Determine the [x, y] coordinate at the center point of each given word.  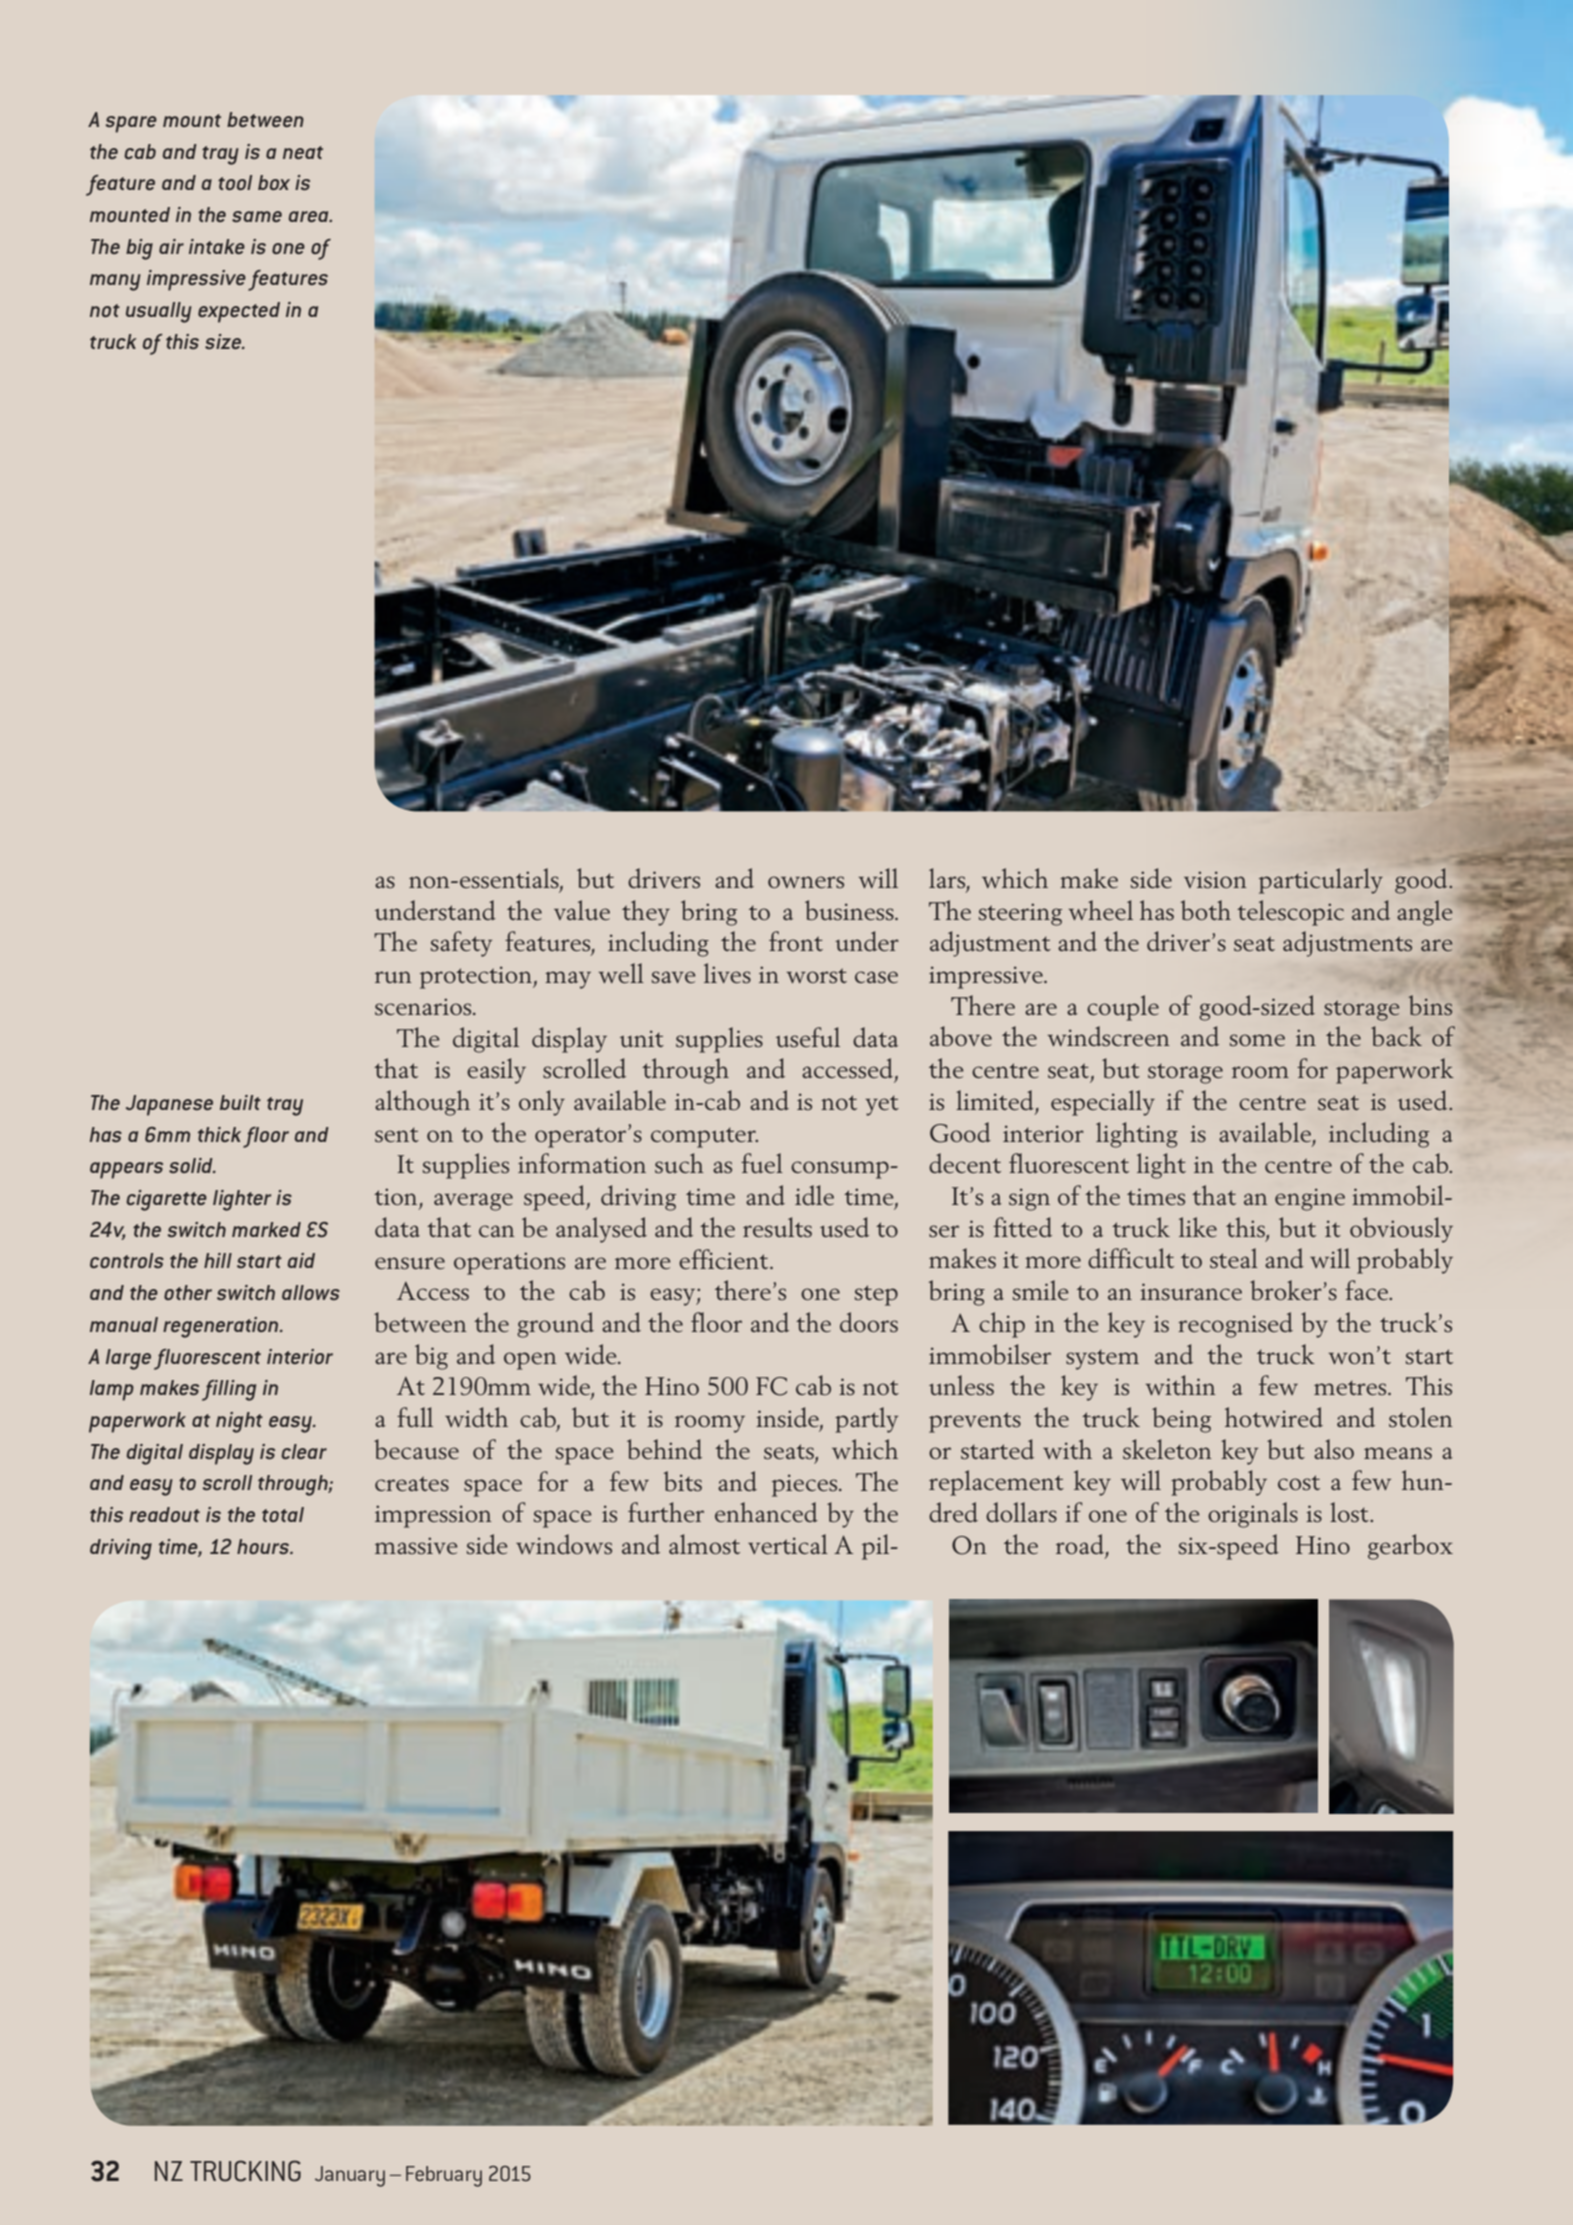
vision [1215, 879]
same [257, 216]
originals [1253, 1515]
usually [159, 312]
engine [1310, 1199]
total [283, 1514]
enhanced [766, 1512]
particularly [1321, 881]
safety [461, 944]
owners [806, 882]
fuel [762, 1163]
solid [192, 1165]
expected [239, 312]
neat [303, 152]
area [310, 216]
